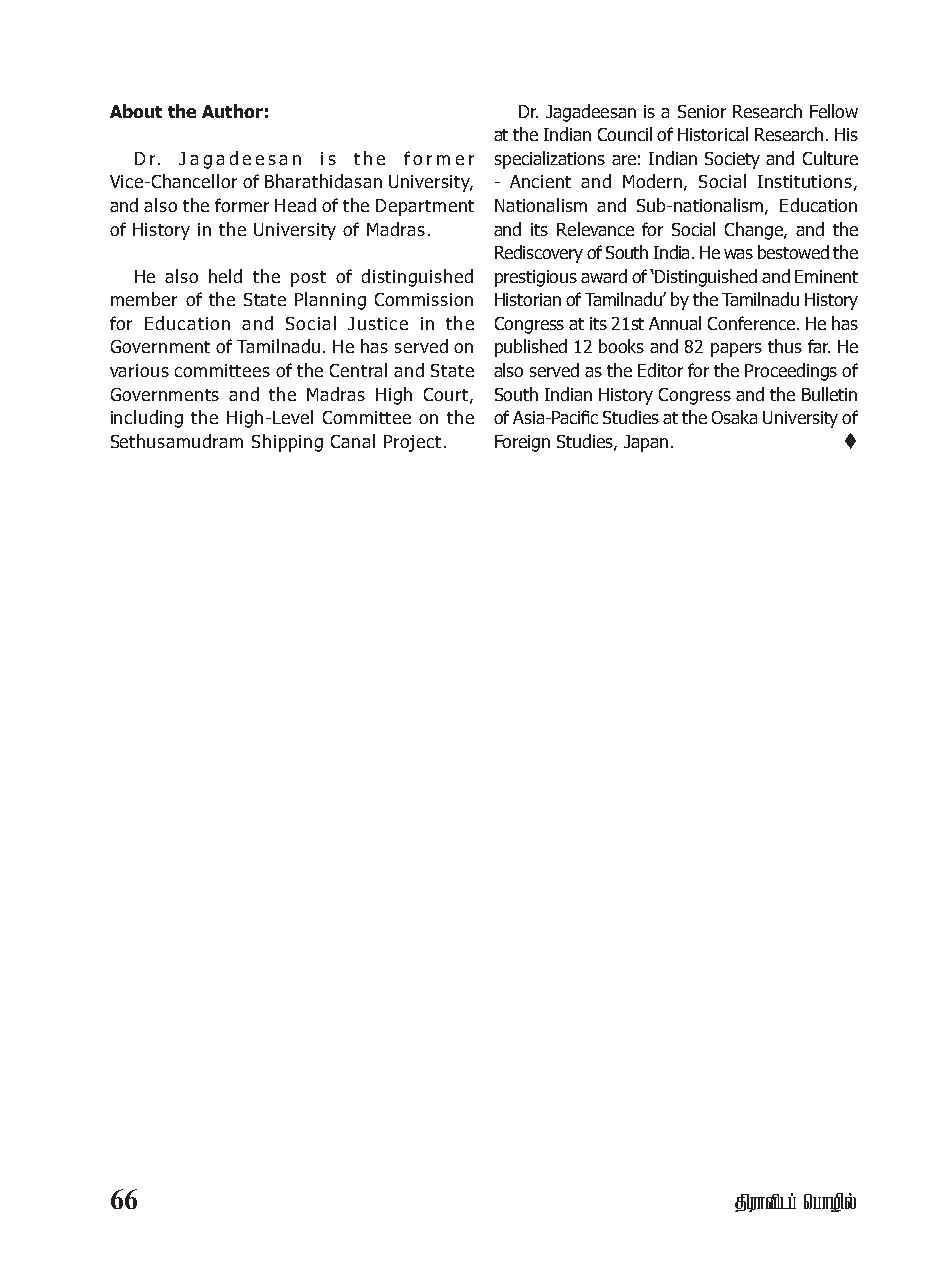 The image size is (930, 1288). I want to click on Shipping, so click(287, 443).
